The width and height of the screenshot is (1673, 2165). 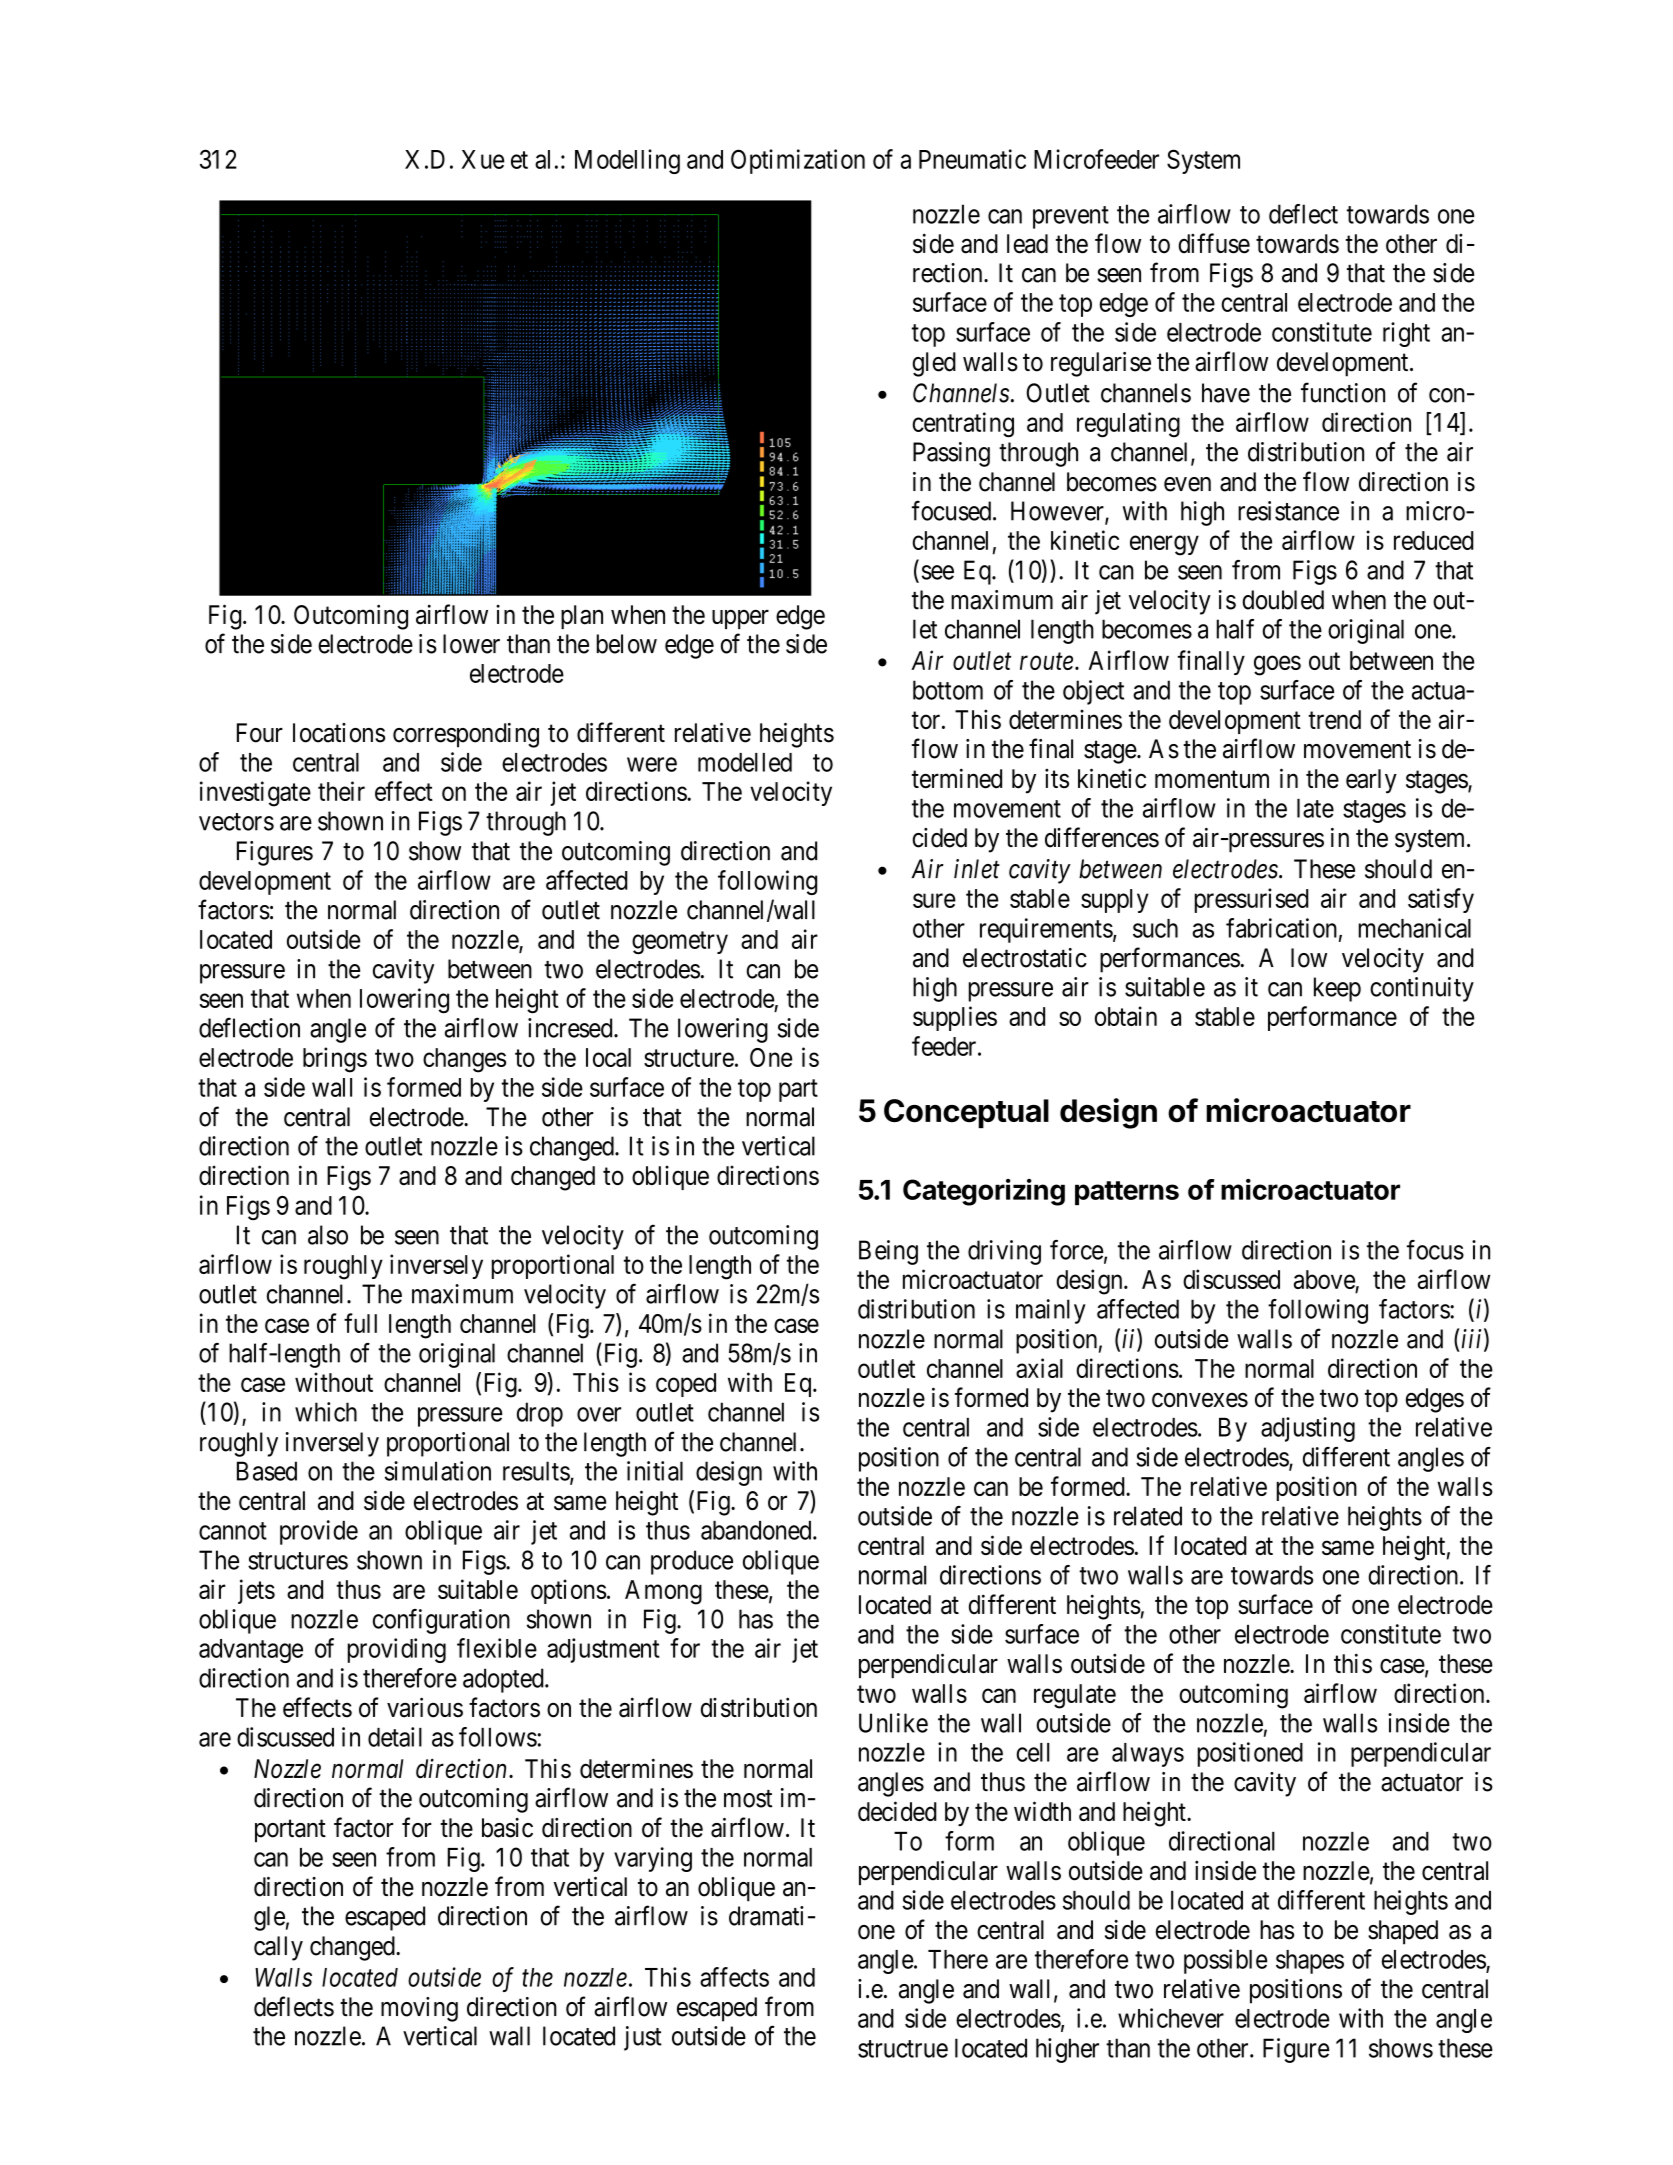 What do you see at coordinates (748, 1799) in the screenshot?
I see `most` at bounding box center [748, 1799].
